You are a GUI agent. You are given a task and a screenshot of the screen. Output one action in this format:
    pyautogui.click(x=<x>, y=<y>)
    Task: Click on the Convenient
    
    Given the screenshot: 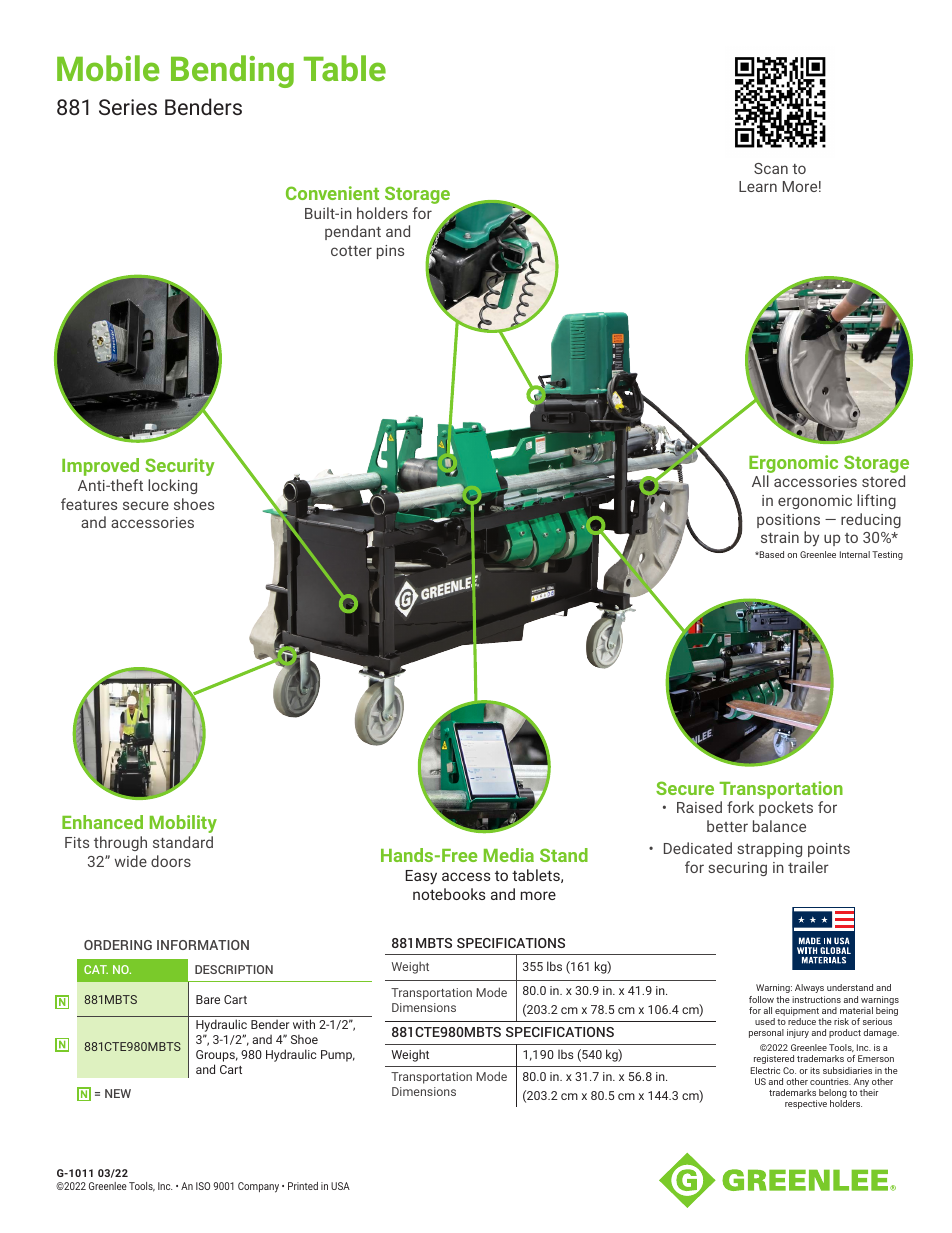 What is the action you would take?
    pyautogui.click(x=332, y=193)
